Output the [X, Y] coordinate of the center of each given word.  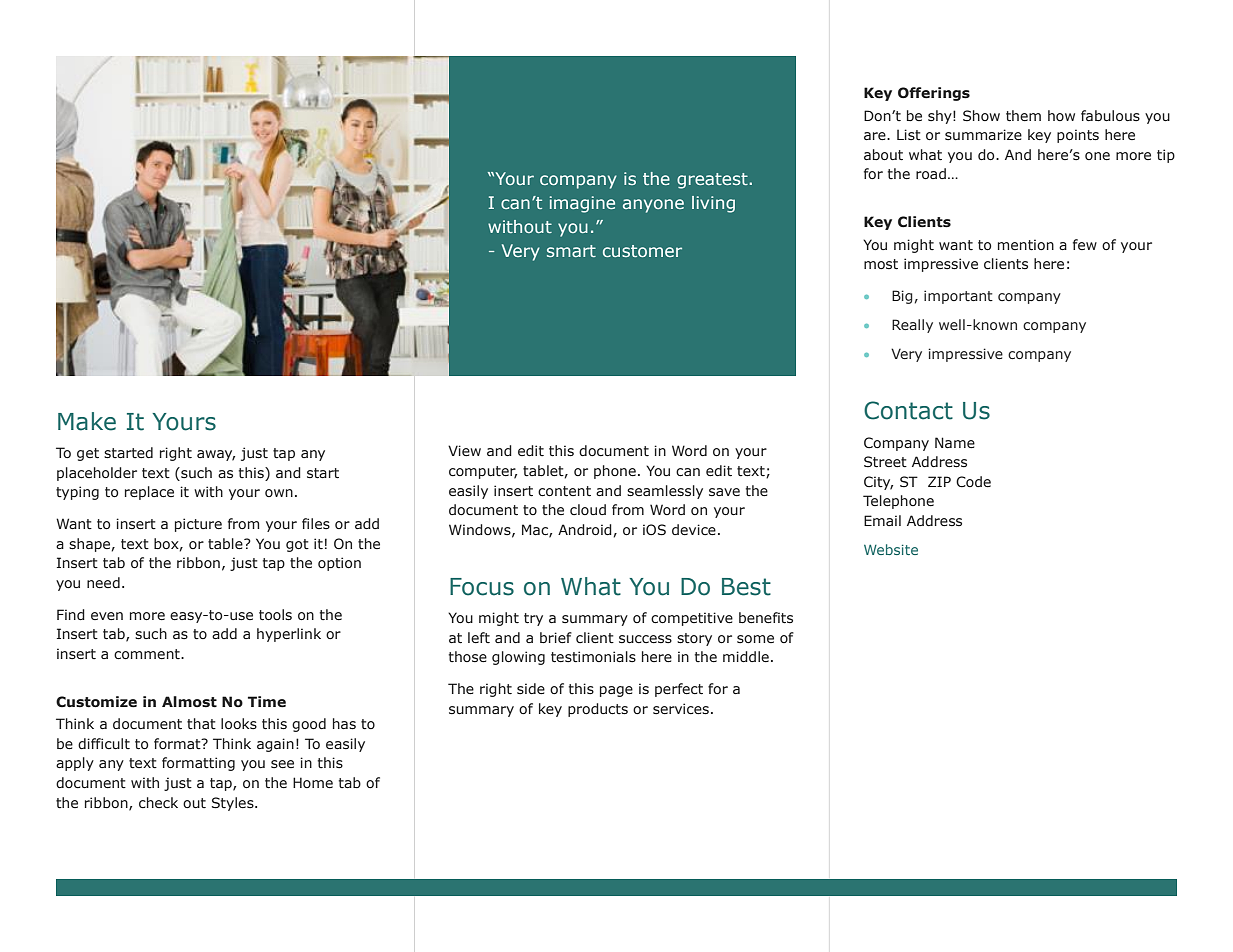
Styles [234, 804]
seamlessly [665, 492]
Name [955, 442]
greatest [712, 181]
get [88, 454]
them [1023, 116]
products [598, 710]
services [681, 709]
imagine [582, 204]
